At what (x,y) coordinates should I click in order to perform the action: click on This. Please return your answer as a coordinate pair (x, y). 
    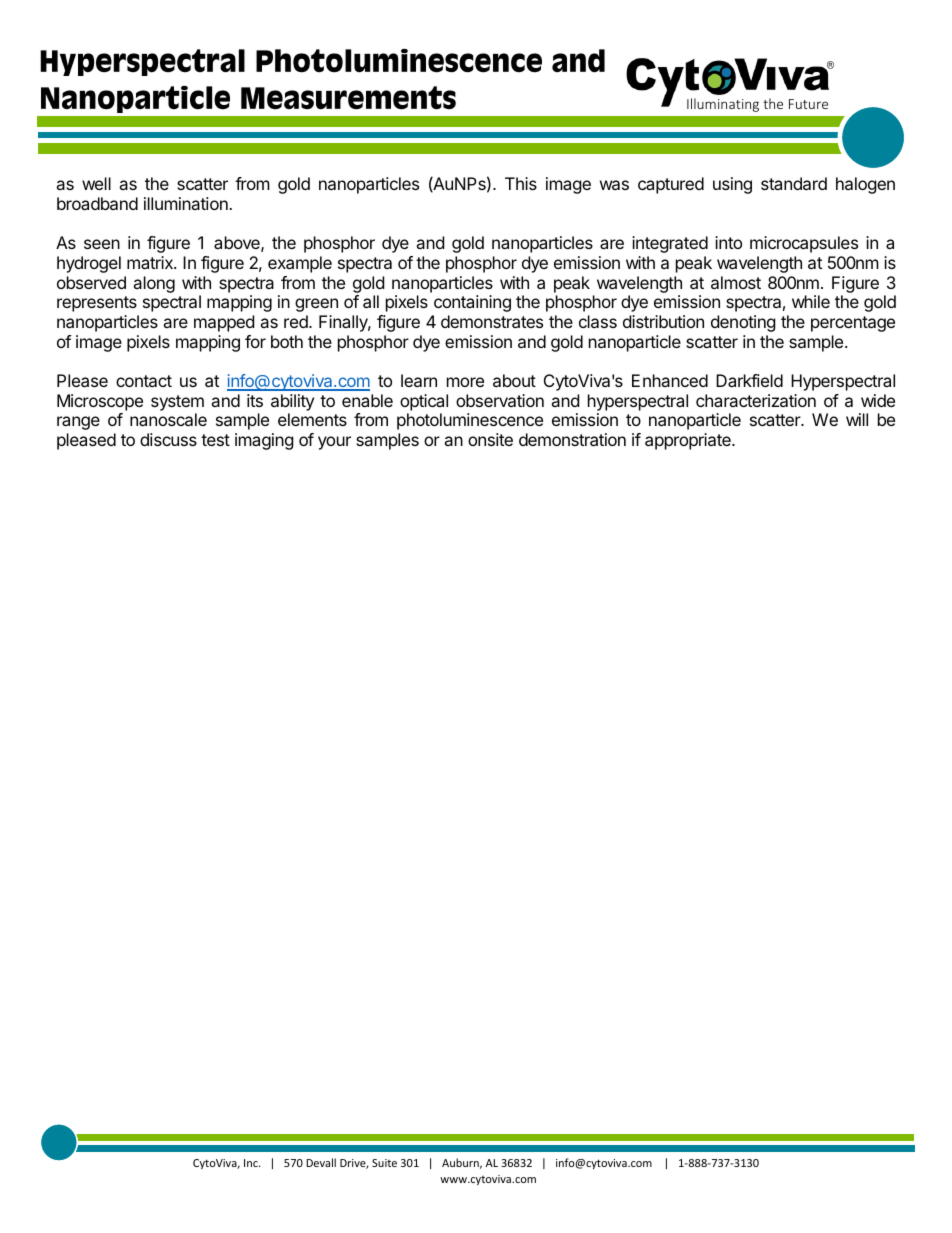
    Looking at the image, I should click on (521, 183).
